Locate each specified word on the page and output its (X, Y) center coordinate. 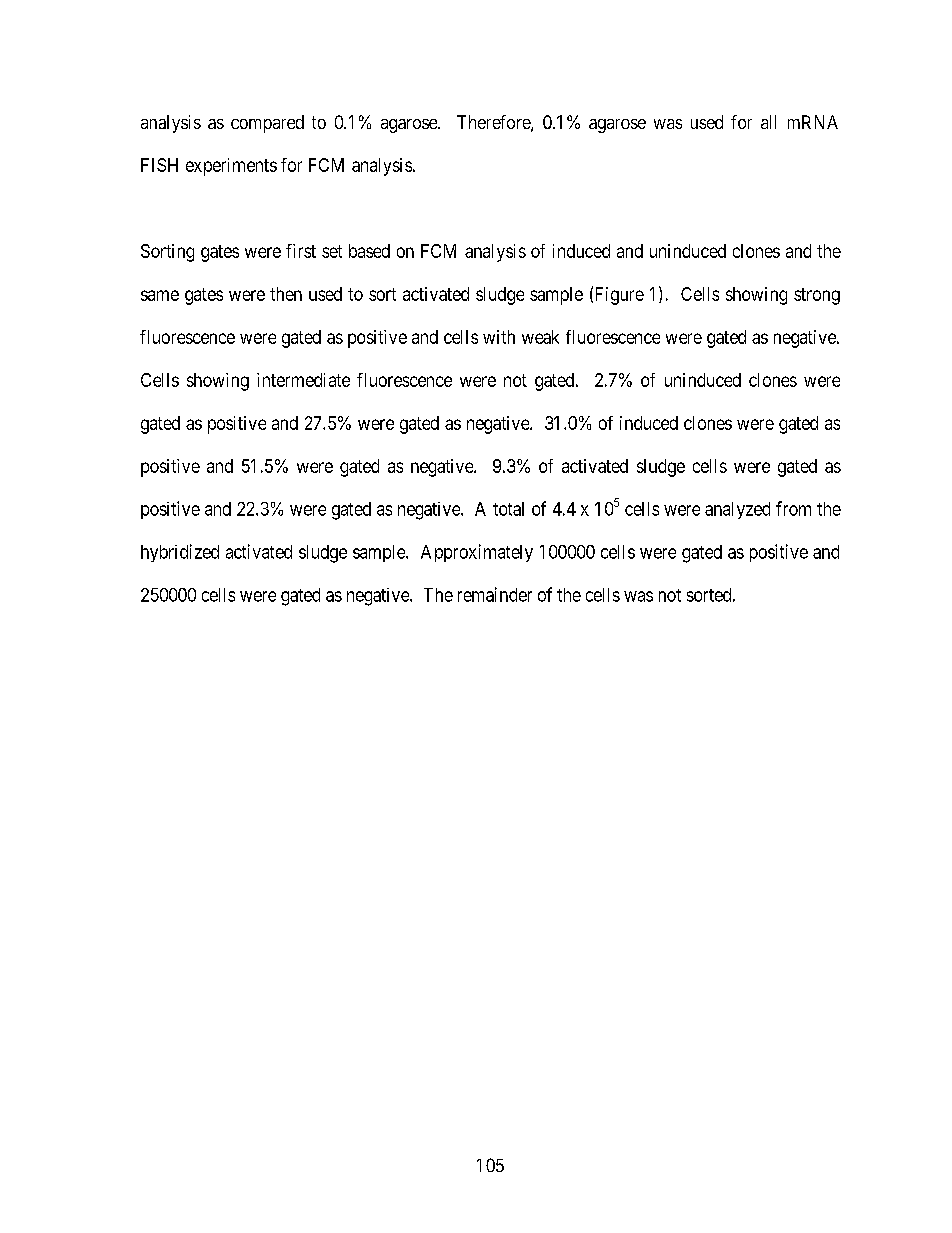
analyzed (737, 510)
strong (817, 296)
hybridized (180, 553)
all (768, 122)
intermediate (303, 380)
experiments (231, 167)
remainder (495, 594)
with (499, 337)
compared (267, 124)
